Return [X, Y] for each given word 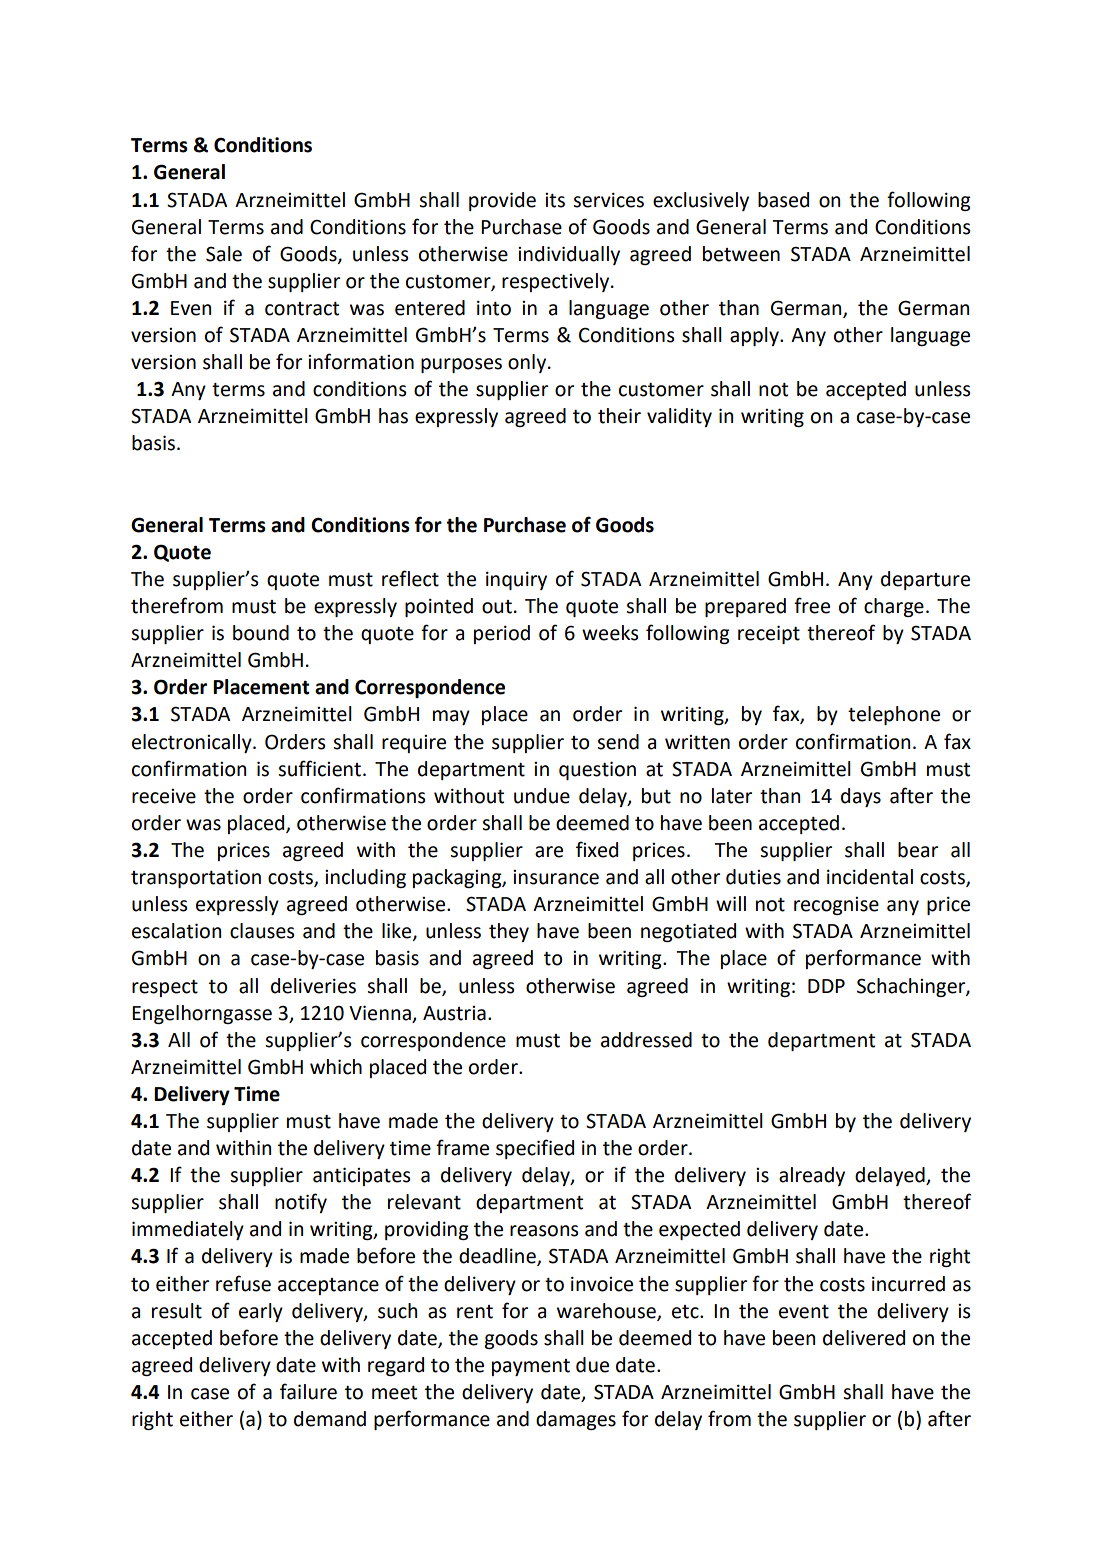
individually [569, 255]
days [861, 797]
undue [542, 796]
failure [308, 1391]
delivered [864, 1338]
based [783, 200]
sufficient [319, 768]
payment [531, 1367]
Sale [224, 254]
